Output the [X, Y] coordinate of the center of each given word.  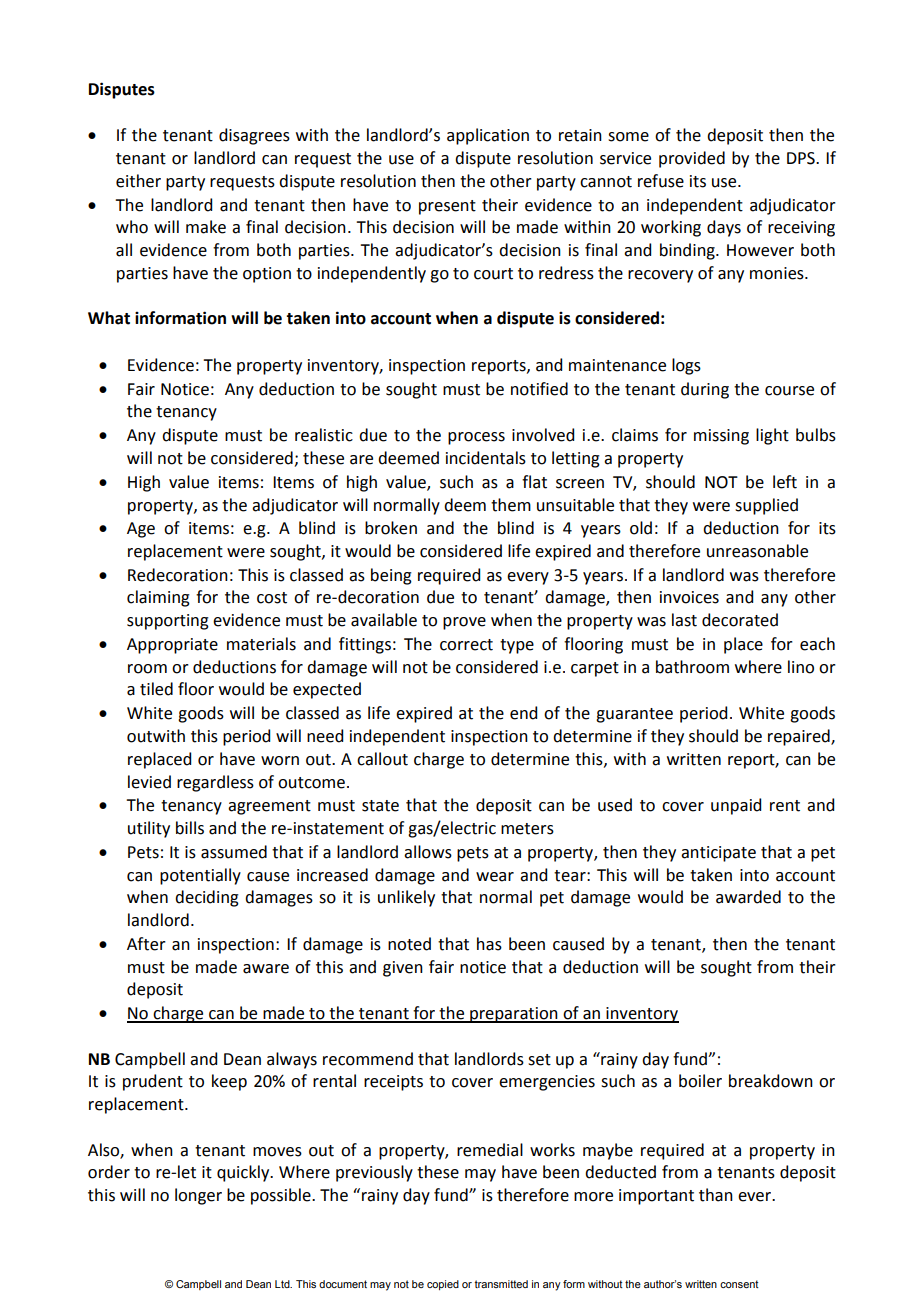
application [488, 136]
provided [692, 159]
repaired [800, 737]
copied [443, 1285]
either [138, 181]
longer [198, 1196]
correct [466, 645]
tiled [156, 689]
